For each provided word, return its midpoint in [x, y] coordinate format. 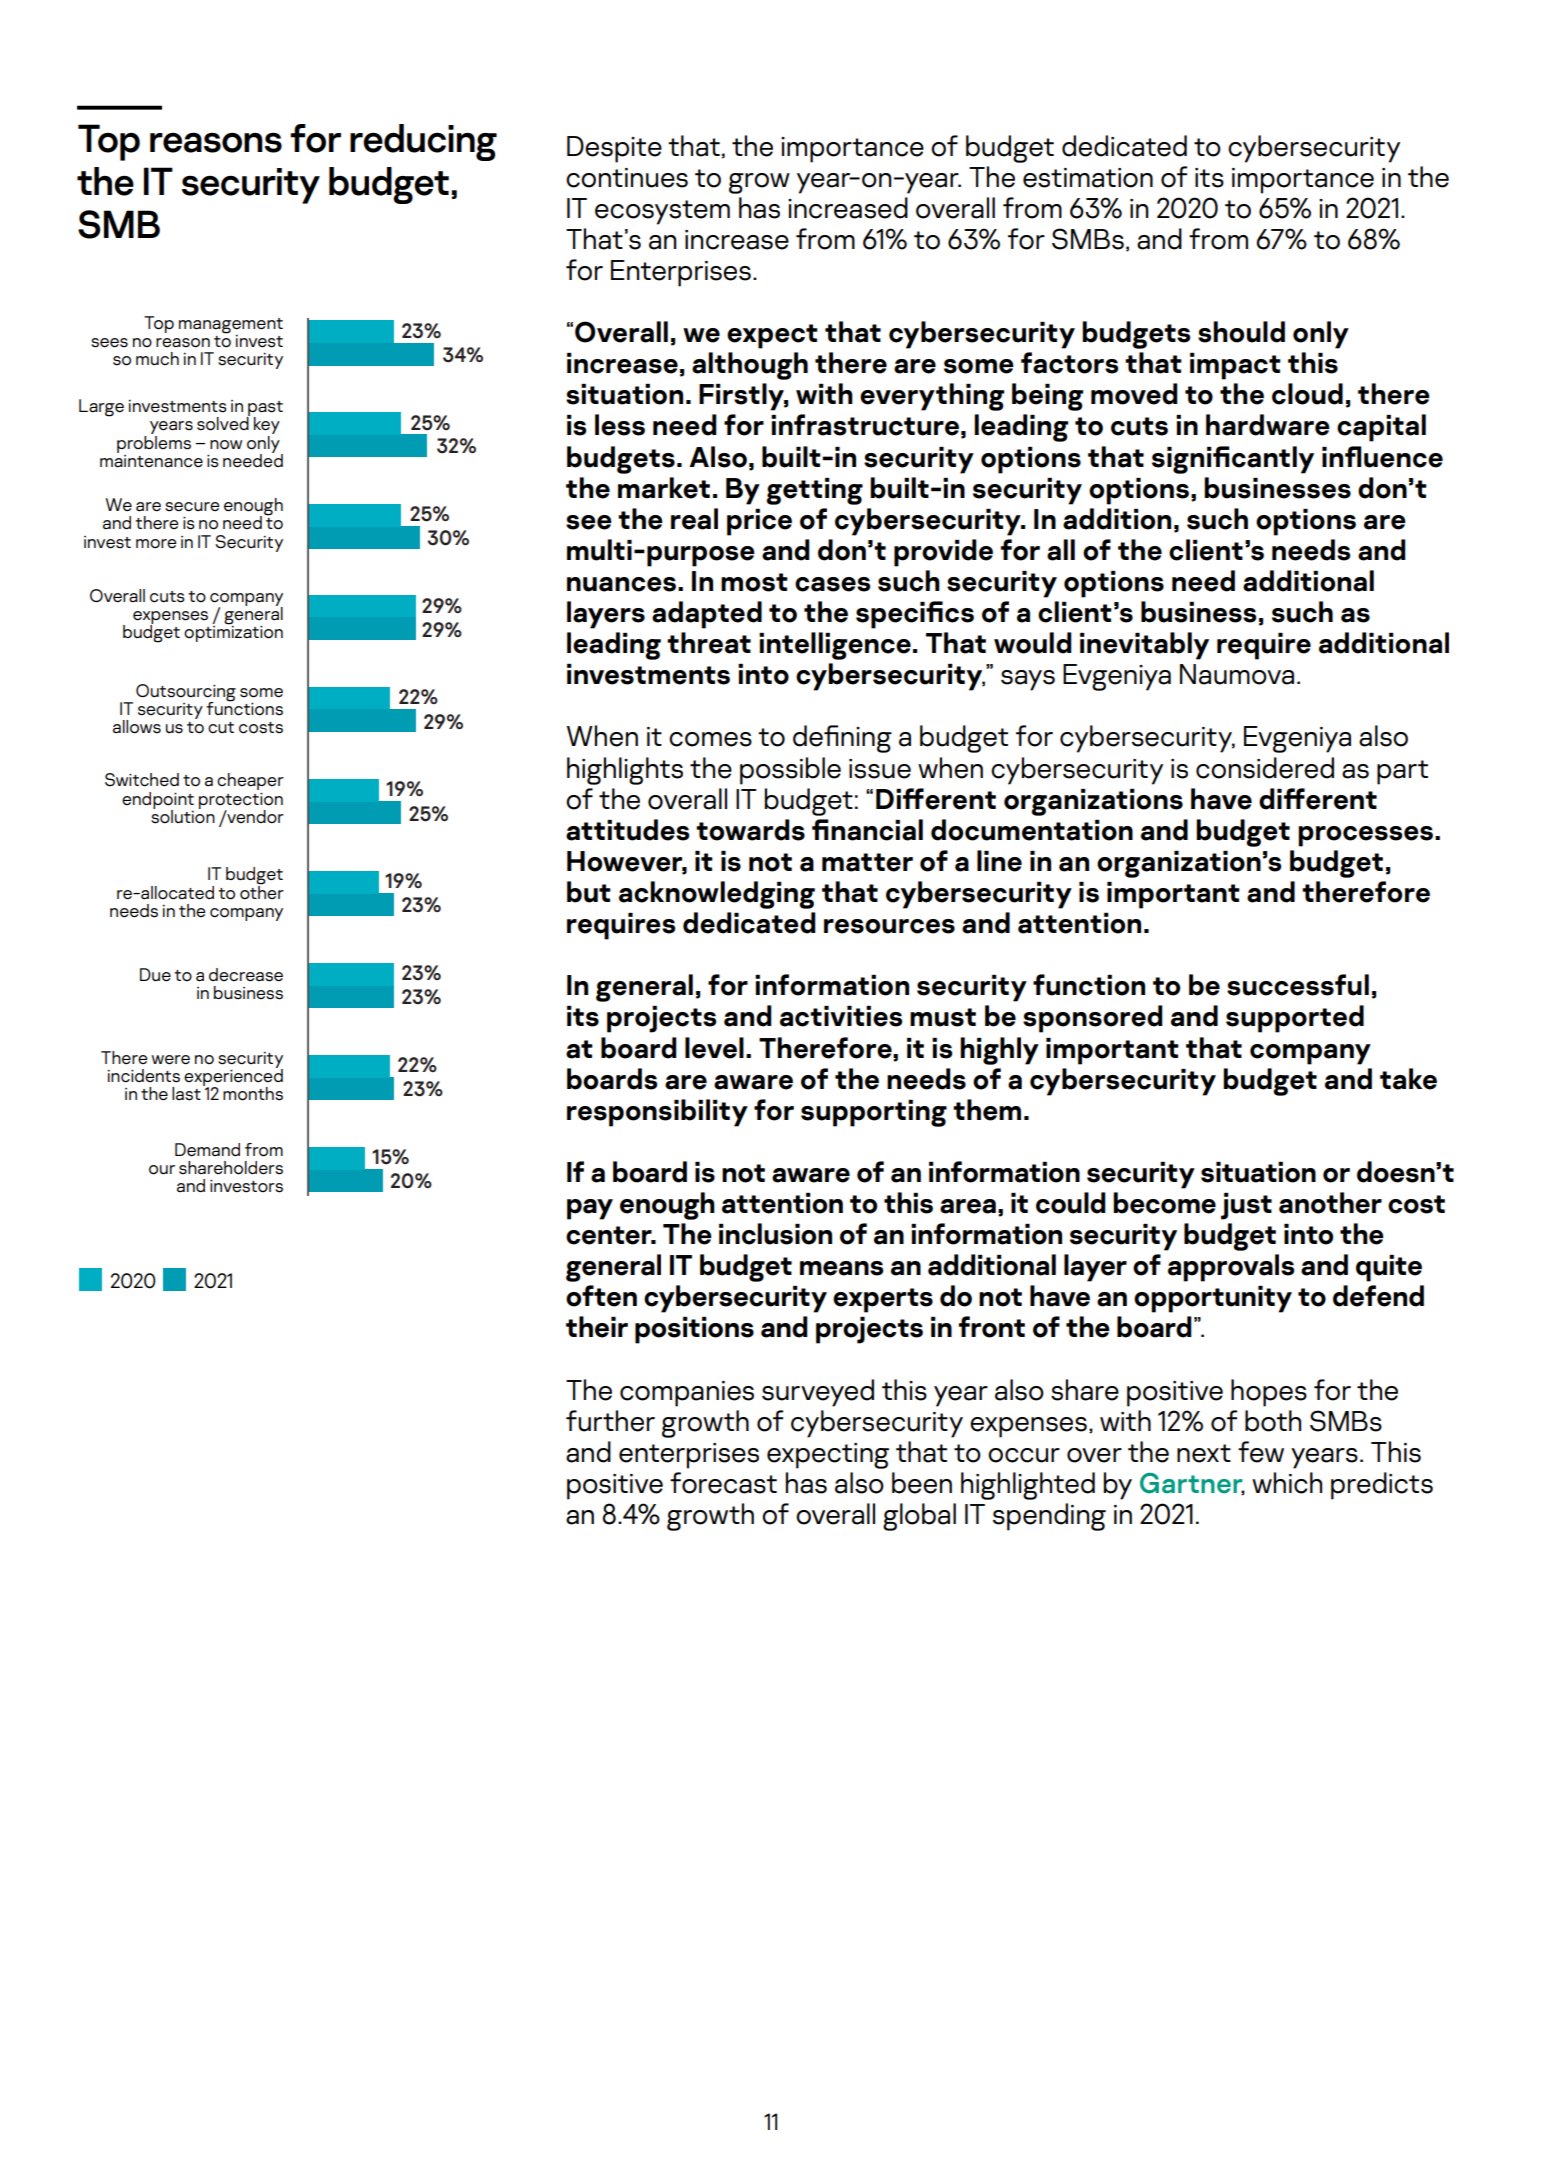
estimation [1088, 178]
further [610, 1421]
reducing [423, 142]
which [1287, 1483]
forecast [723, 1483]
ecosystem [662, 212]
